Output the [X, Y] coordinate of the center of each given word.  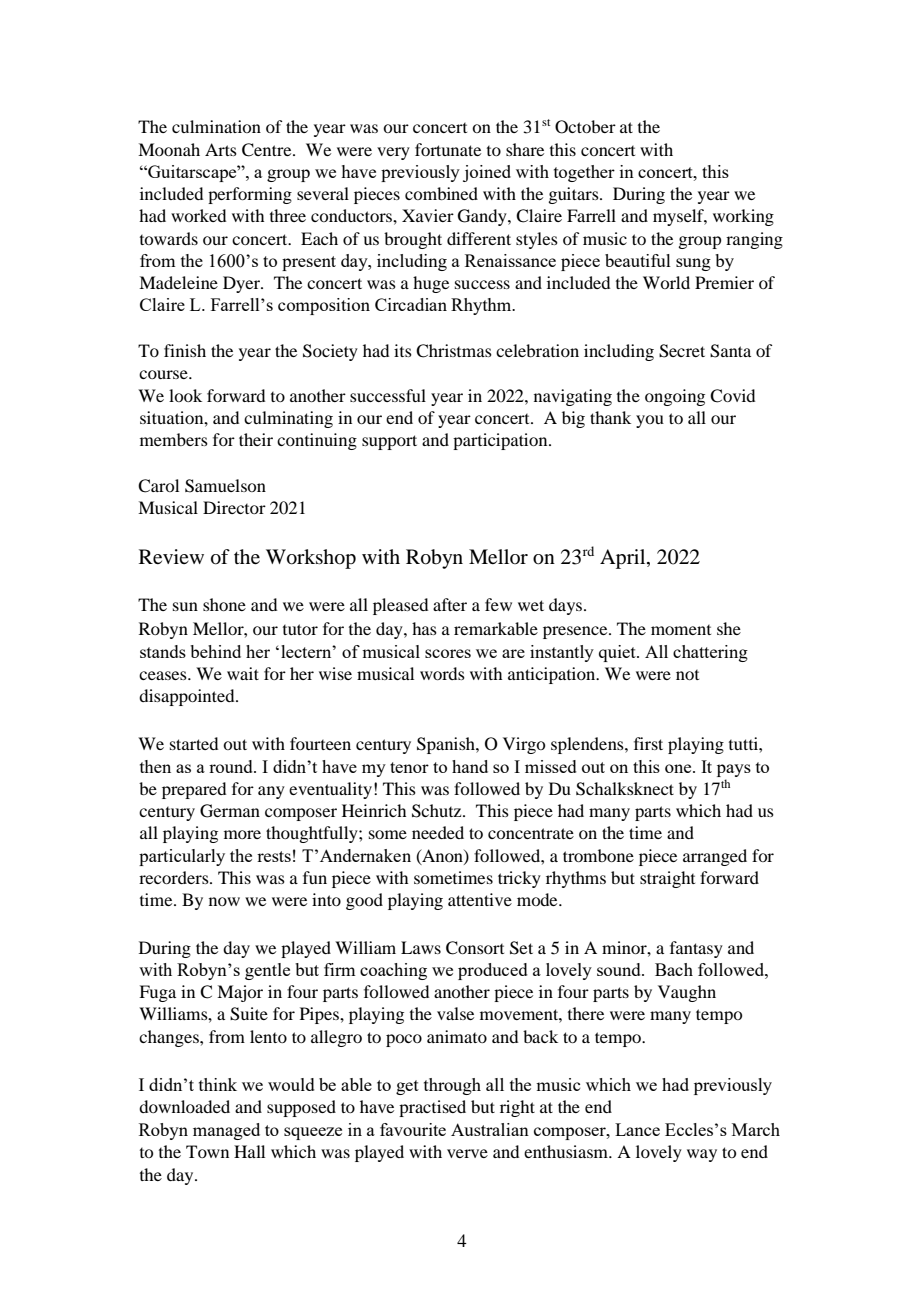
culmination [216, 126]
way [702, 1155]
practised [432, 1108]
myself [680, 217]
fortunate [448, 149]
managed [226, 1131]
